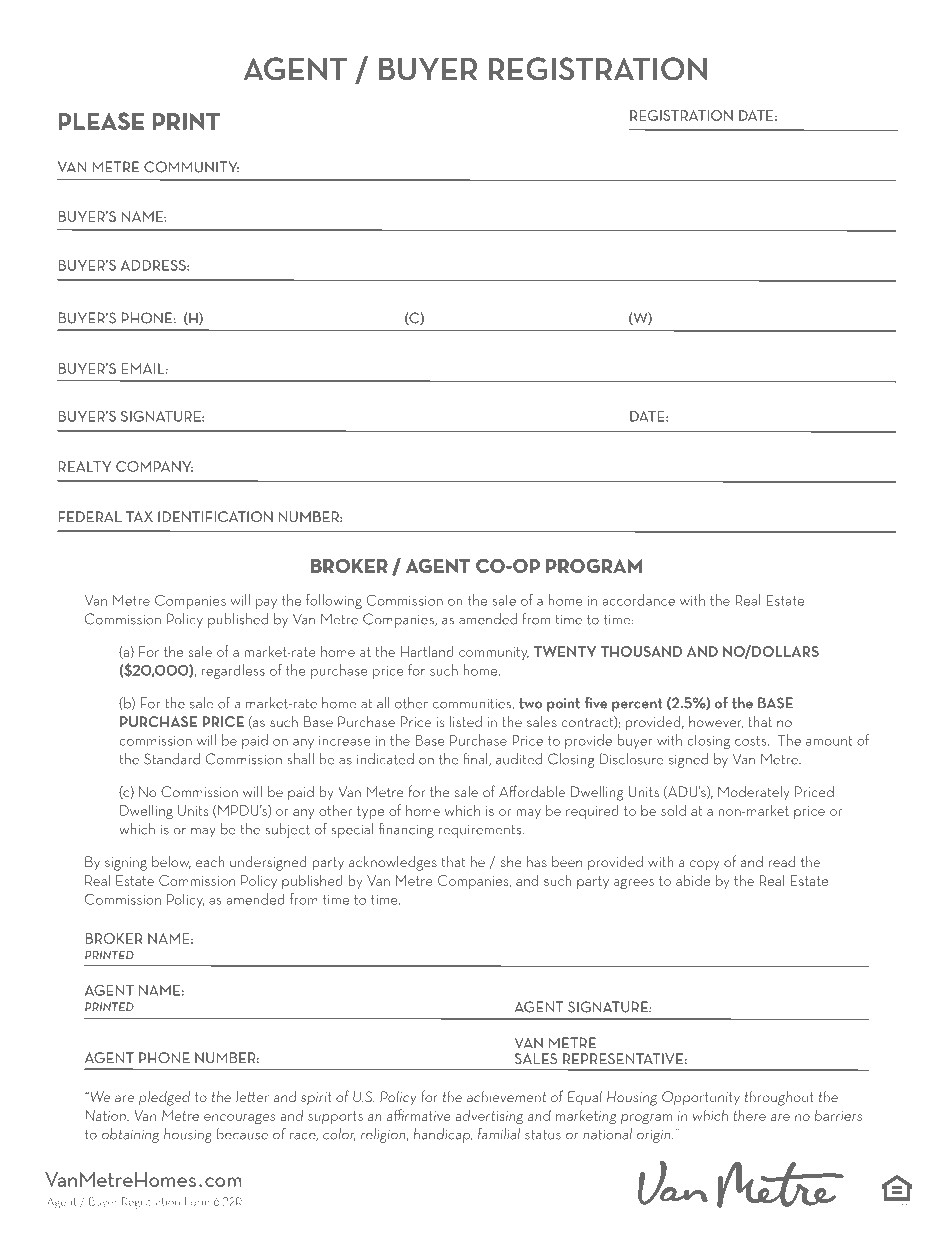 Image resolution: width=952 pixels, height=1233 pixels. I want to click on following, so click(334, 601).
